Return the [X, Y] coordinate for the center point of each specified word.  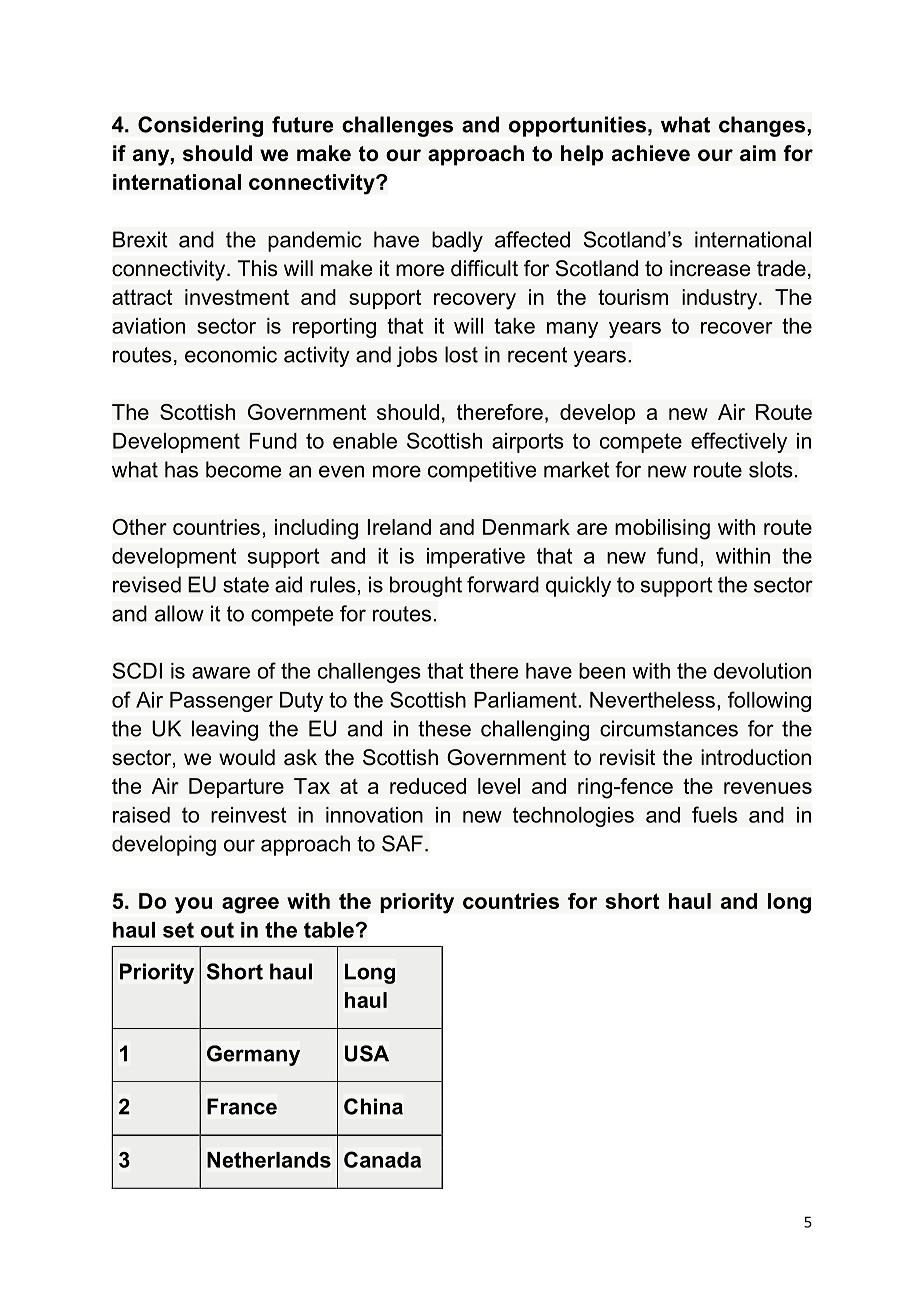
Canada [382, 1159]
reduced [428, 786]
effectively [739, 442]
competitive [482, 471]
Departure [236, 788]
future [303, 124]
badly [457, 241]
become [244, 469]
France [242, 1106]
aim [758, 153]
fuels [714, 814]
